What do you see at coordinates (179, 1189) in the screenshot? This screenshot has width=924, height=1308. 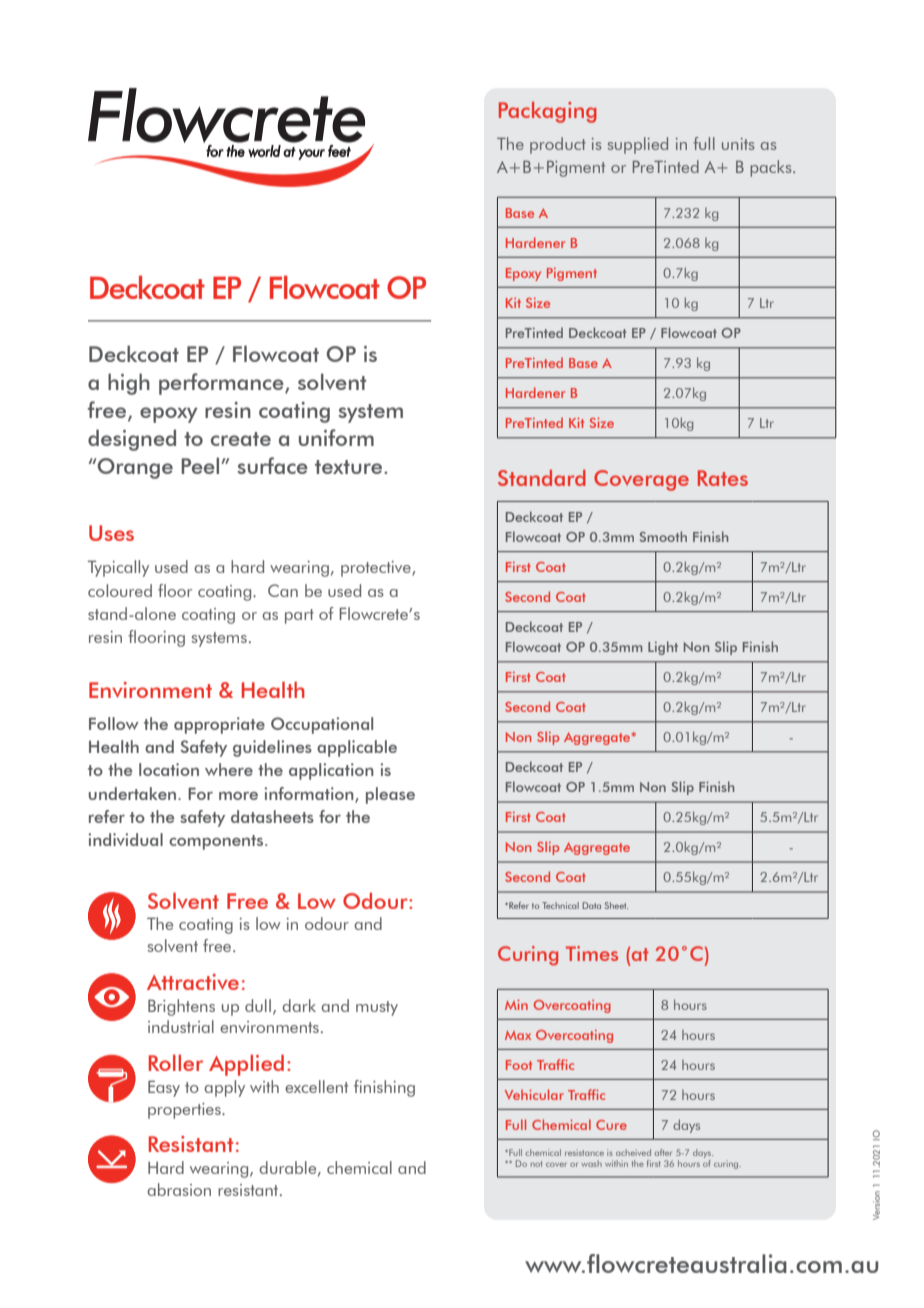 I see `abrasion` at bounding box center [179, 1189].
